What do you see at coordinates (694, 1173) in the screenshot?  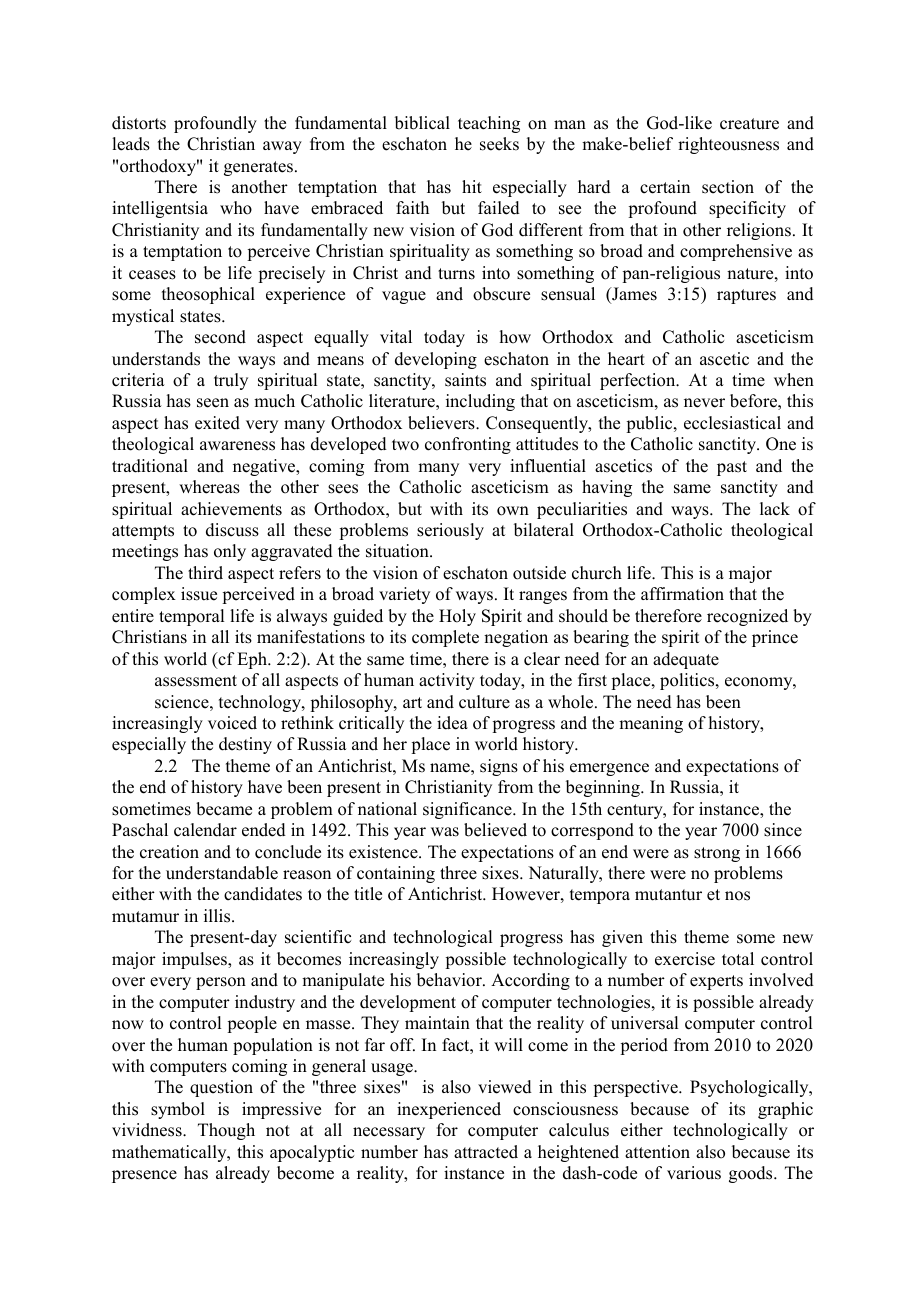 I see `various` at bounding box center [694, 1173].
